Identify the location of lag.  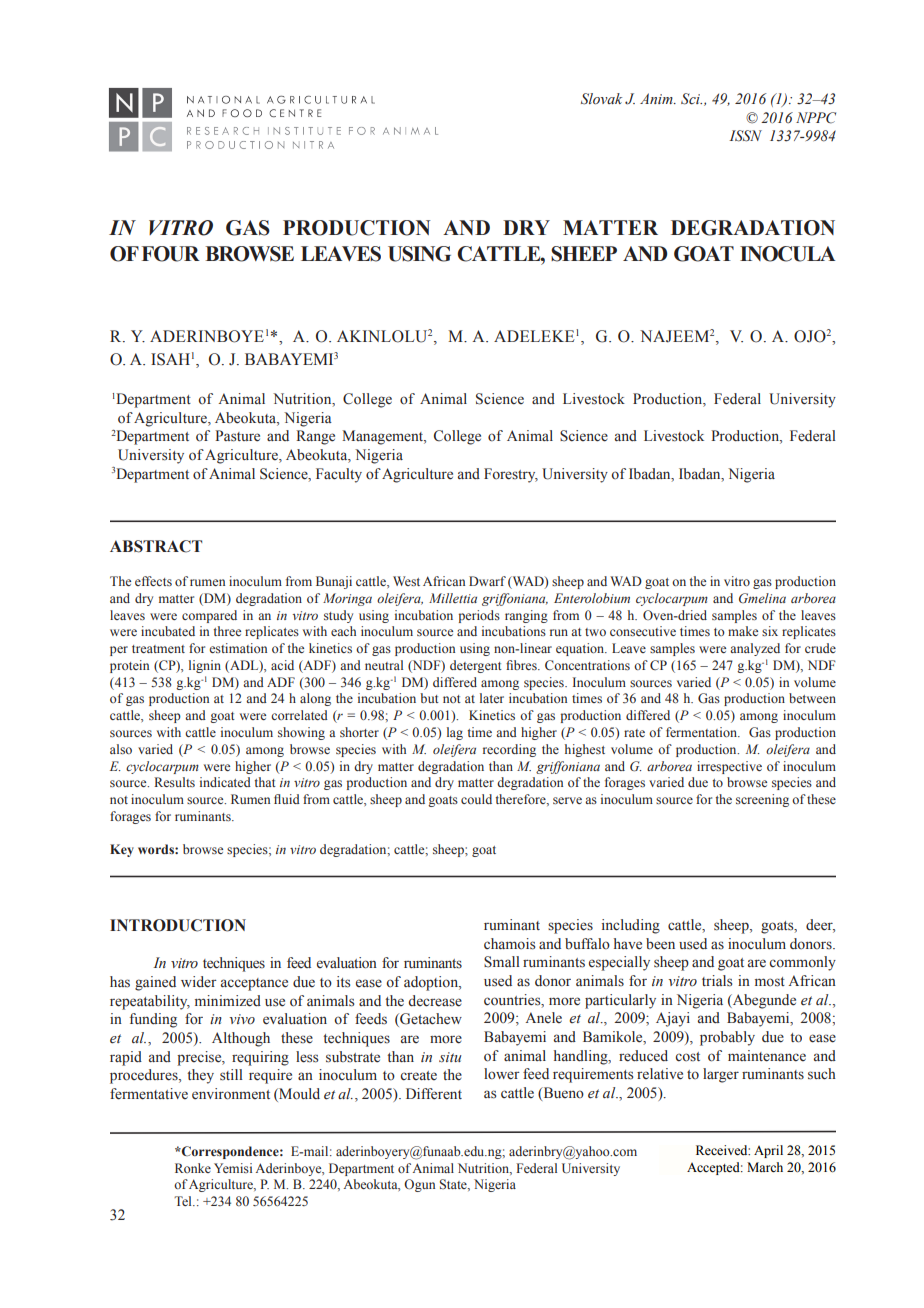
(455, 733).
